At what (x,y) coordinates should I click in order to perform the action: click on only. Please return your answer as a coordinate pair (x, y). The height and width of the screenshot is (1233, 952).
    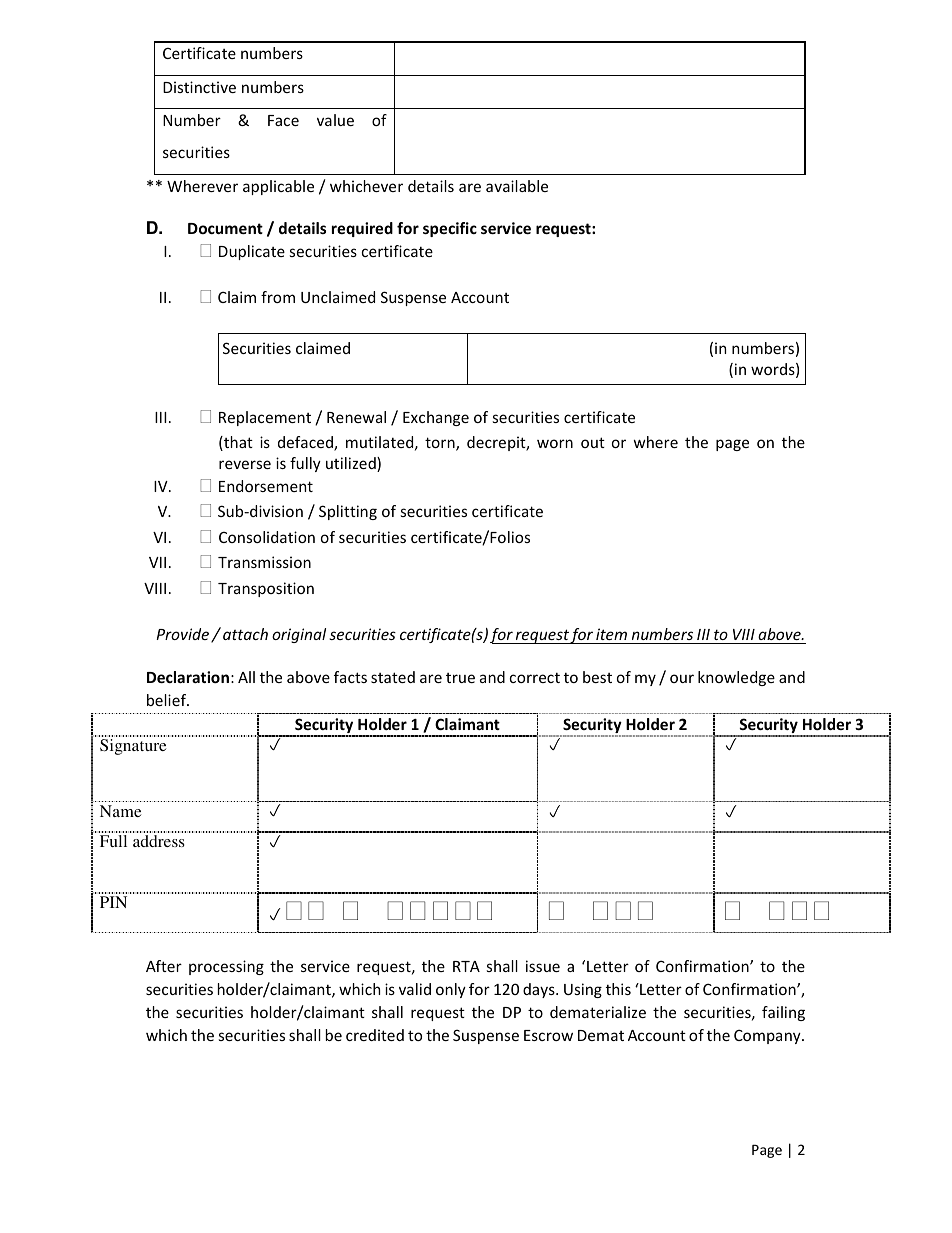
    Looking at the image, I should click on (451, 990).
